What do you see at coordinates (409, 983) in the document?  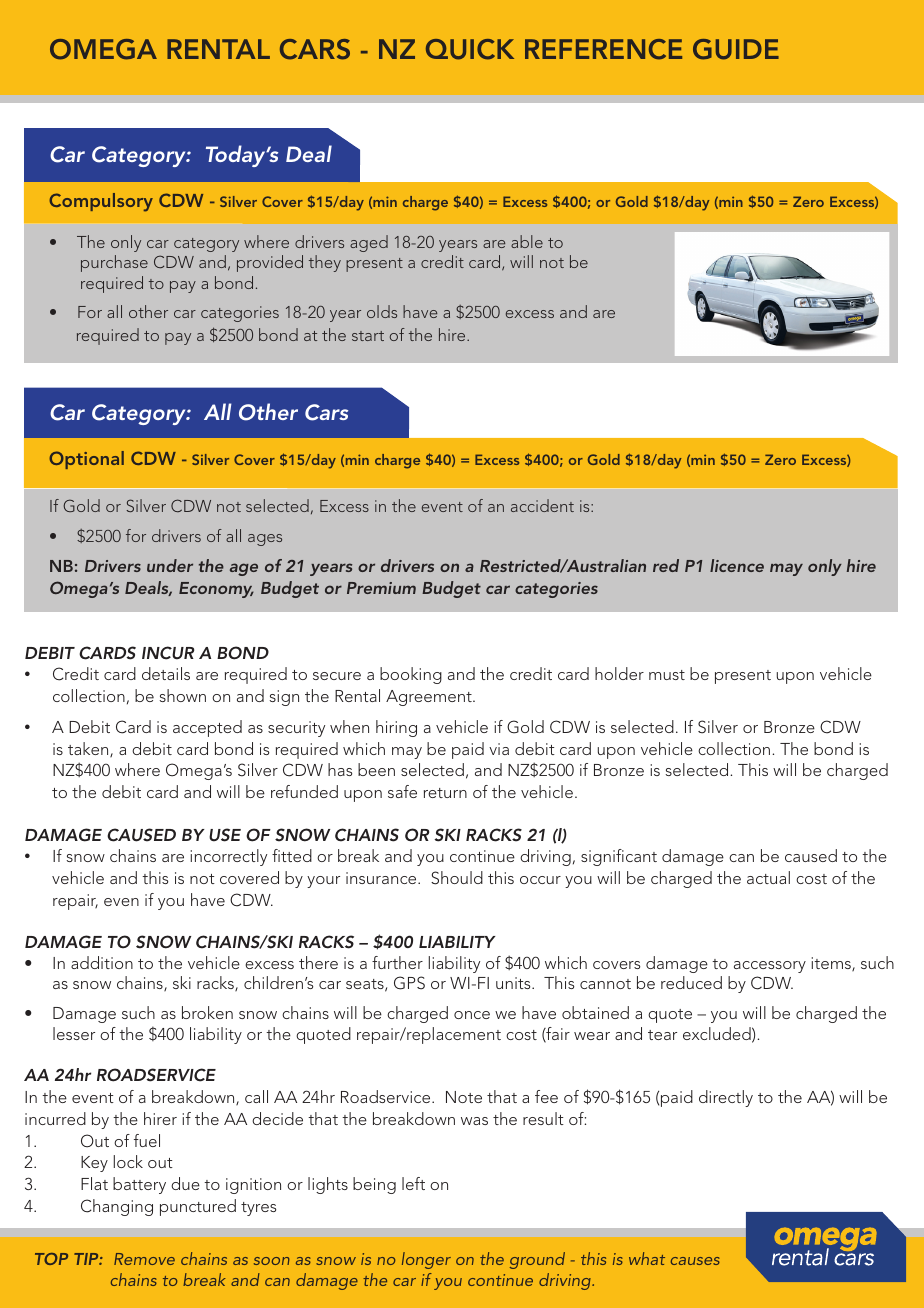 I see `GPS` at bounding box center [409, 983].
